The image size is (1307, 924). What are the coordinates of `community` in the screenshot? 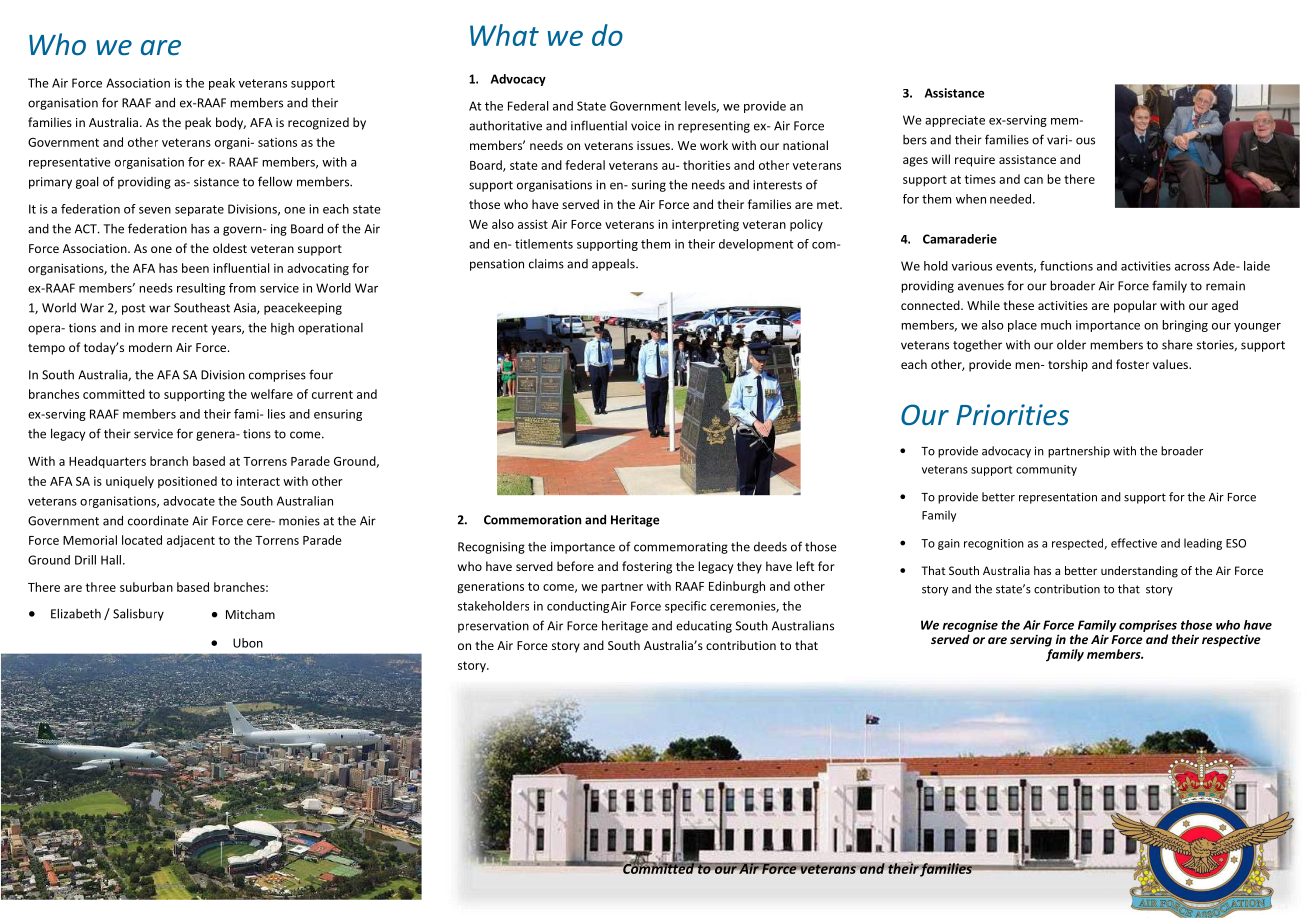 It's located at (1046, 470).
